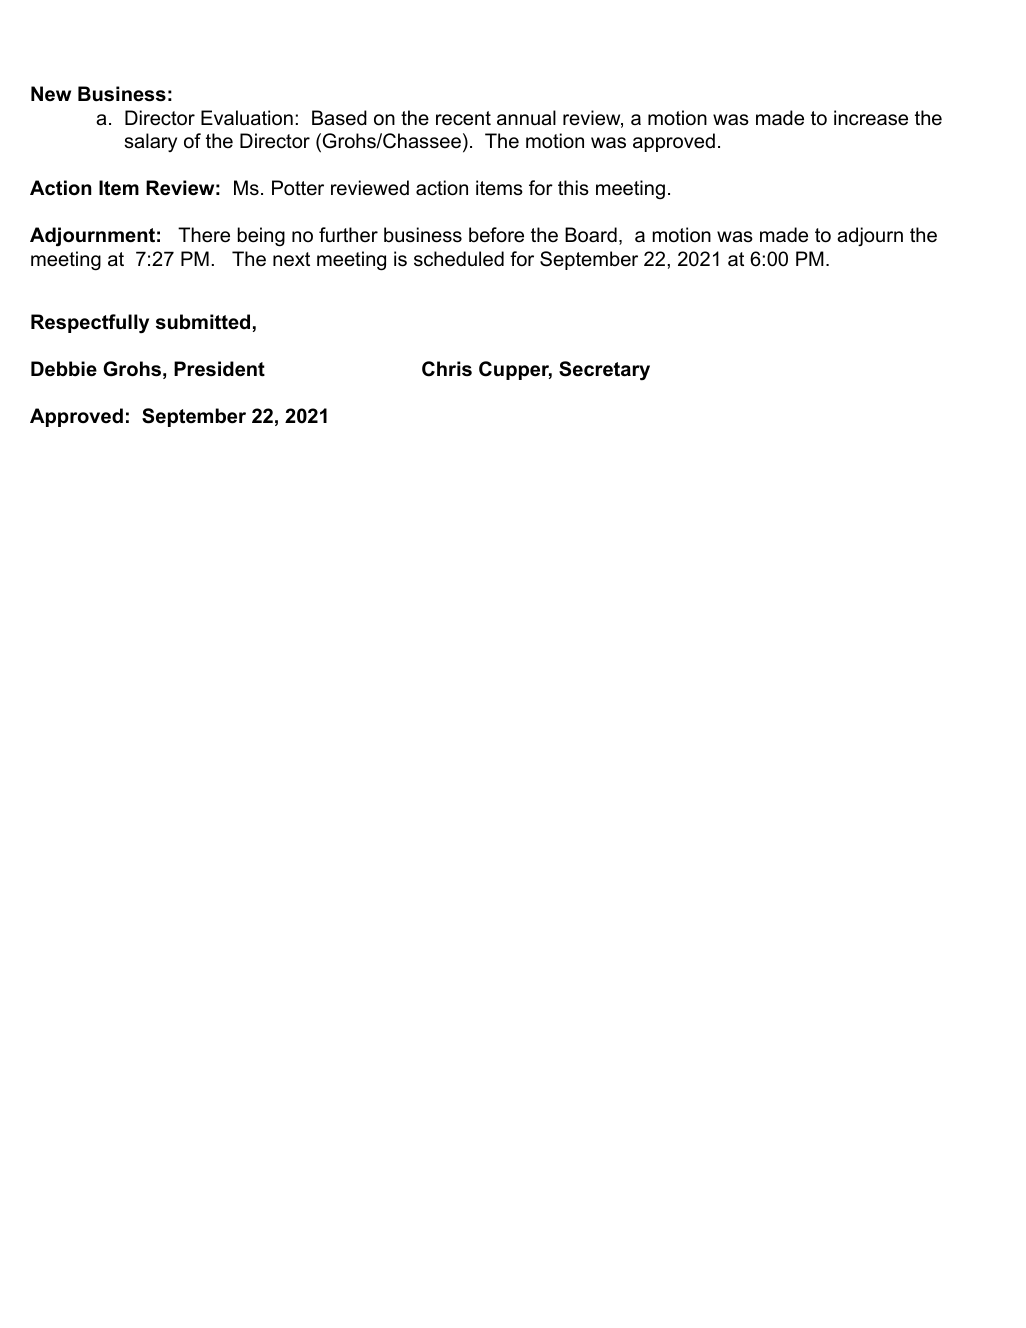  I want to click on increase, so click(871, 118).
